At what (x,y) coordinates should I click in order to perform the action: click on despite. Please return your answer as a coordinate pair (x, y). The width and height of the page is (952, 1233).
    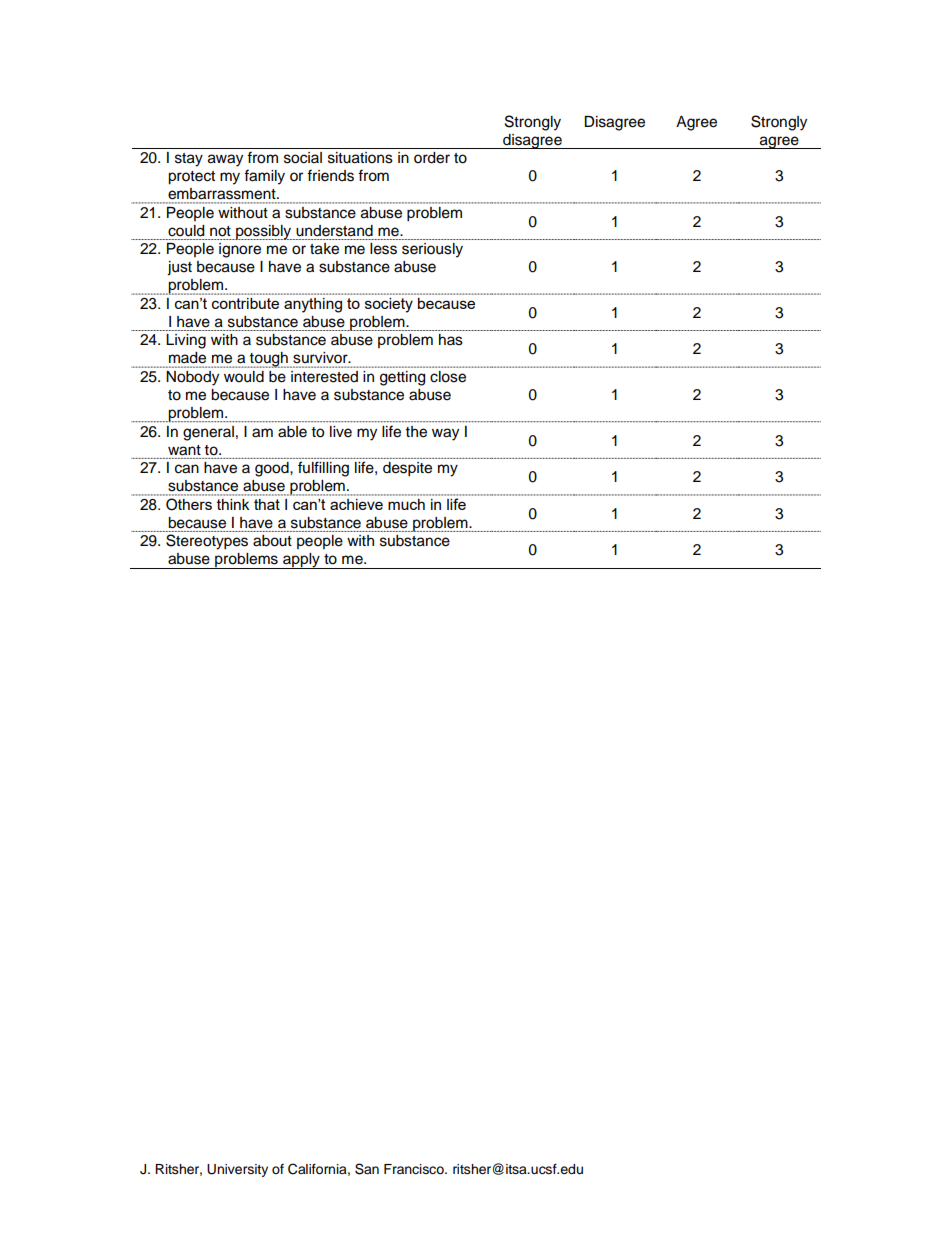
    Looking at the image, I should click on (407, 469).
